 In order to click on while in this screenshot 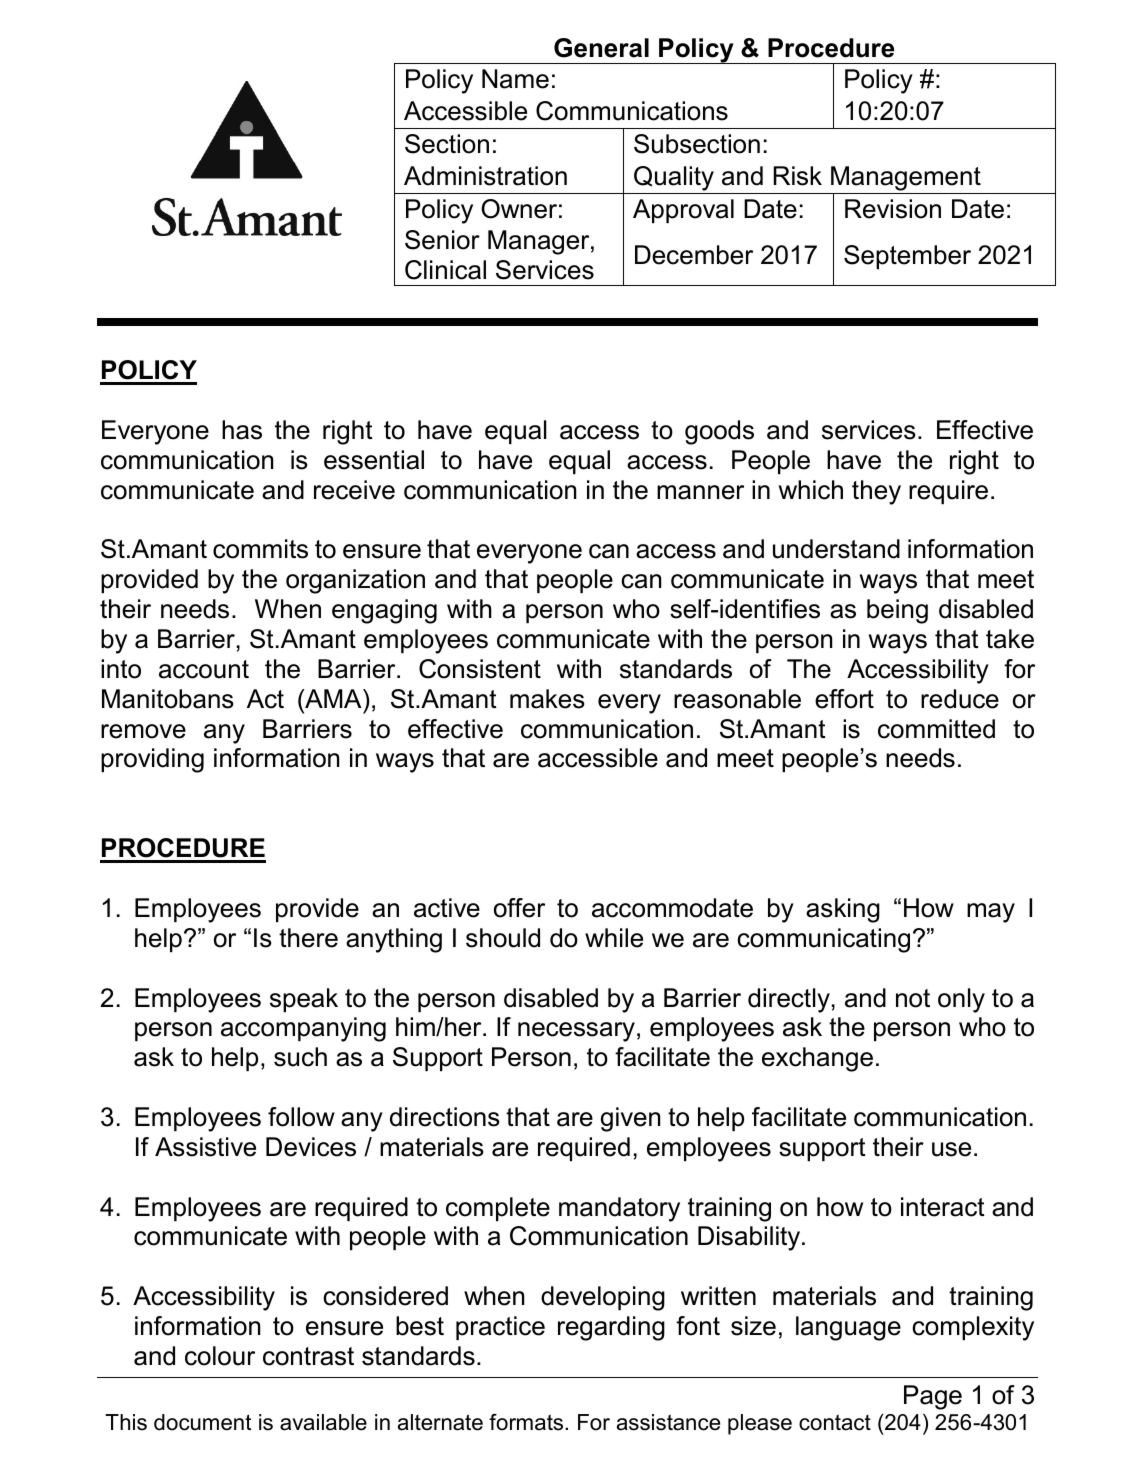, I will do `click(614, 938)`.
